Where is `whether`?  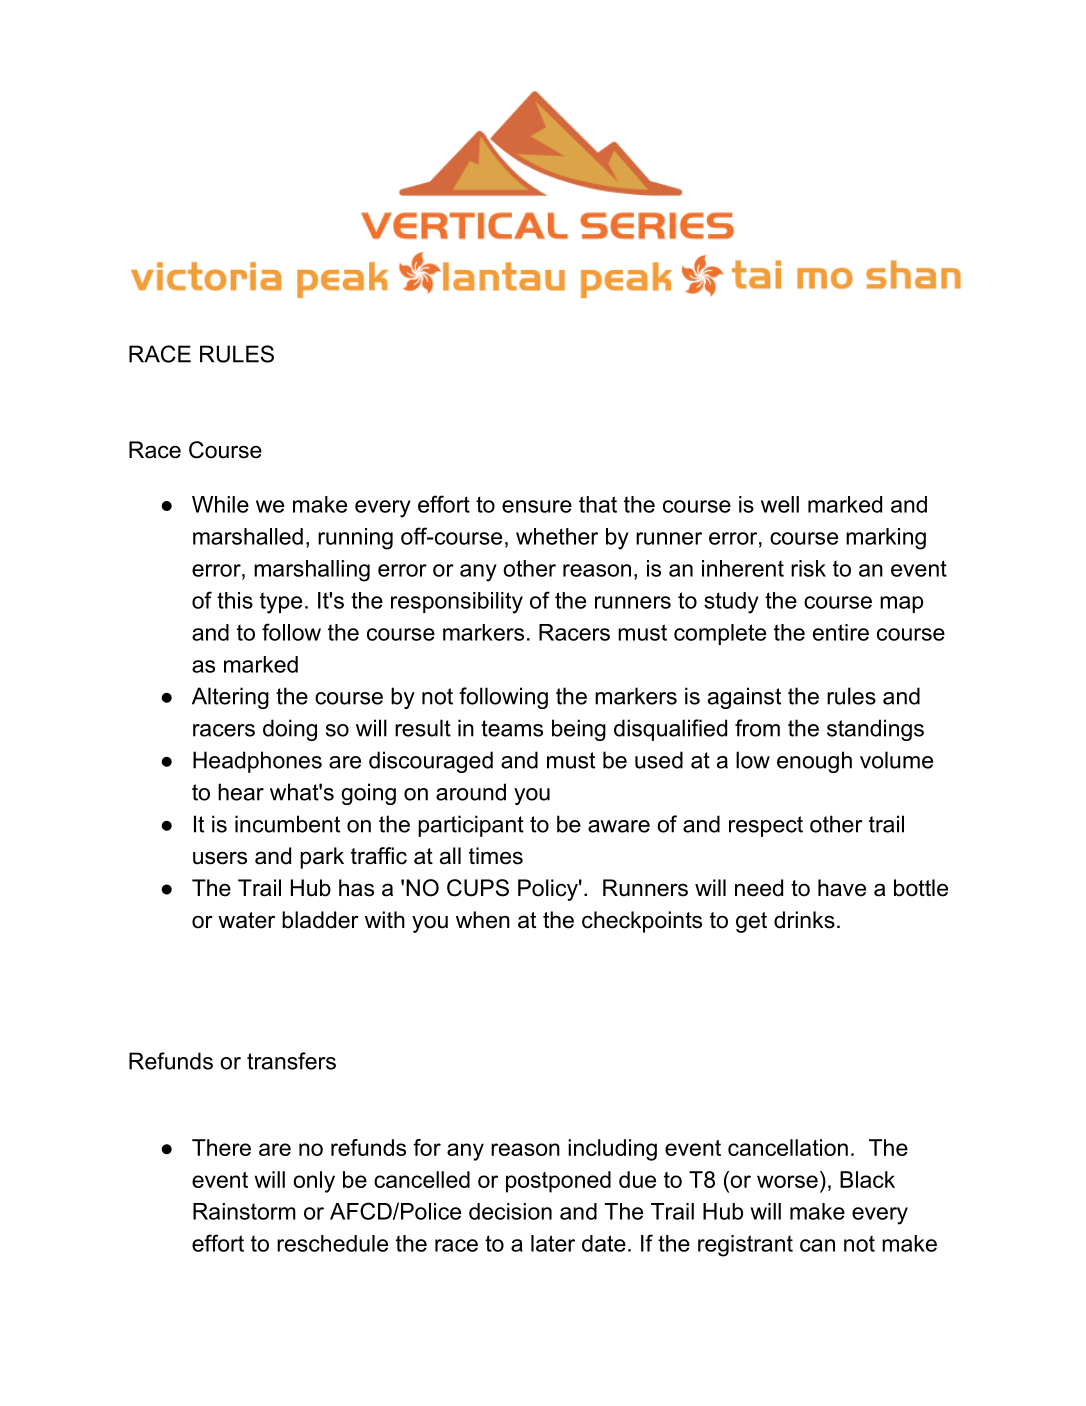 whether is located at coordinates (557, 536).
